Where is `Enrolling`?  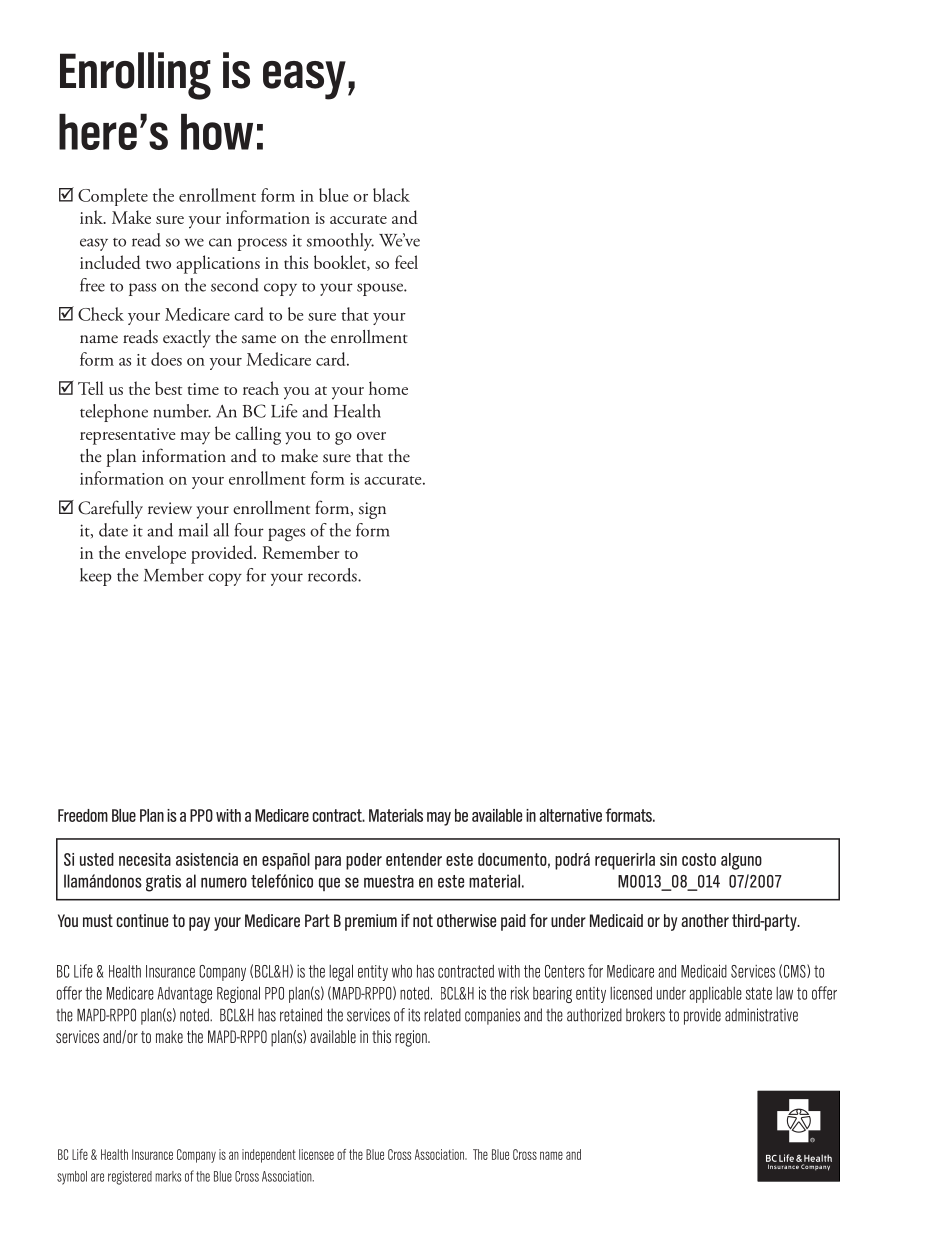
Enrolling is located at coordinates (135, 76).
